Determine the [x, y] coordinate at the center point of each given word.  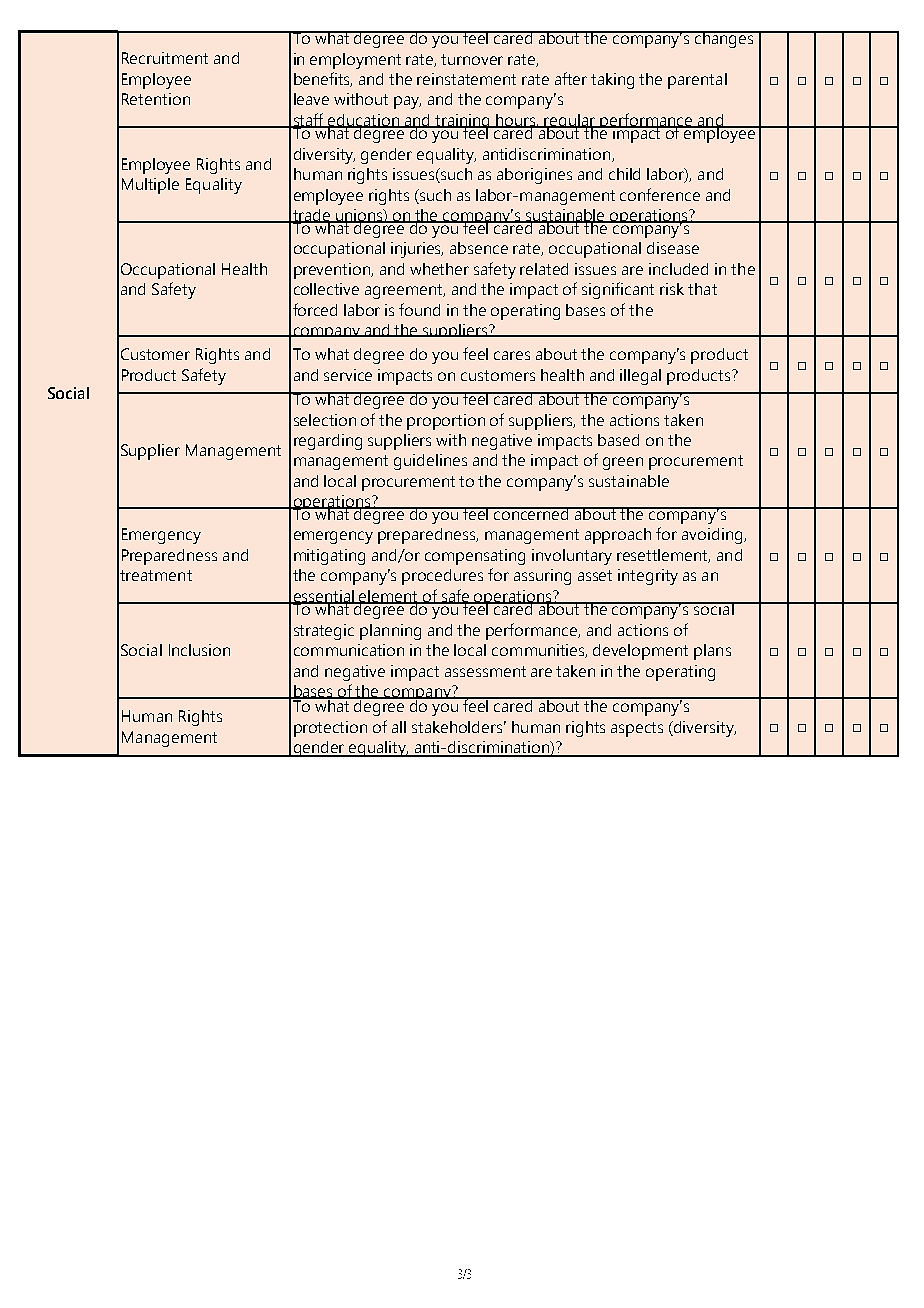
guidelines [430, 462]
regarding [328, 442]
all [399, 727]
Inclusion [199, 650]
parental [697, 81]
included [678, 269]
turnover [472, 59]
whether [439, 269]
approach [618, 536]
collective [326, 289]
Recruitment [165, 58]
